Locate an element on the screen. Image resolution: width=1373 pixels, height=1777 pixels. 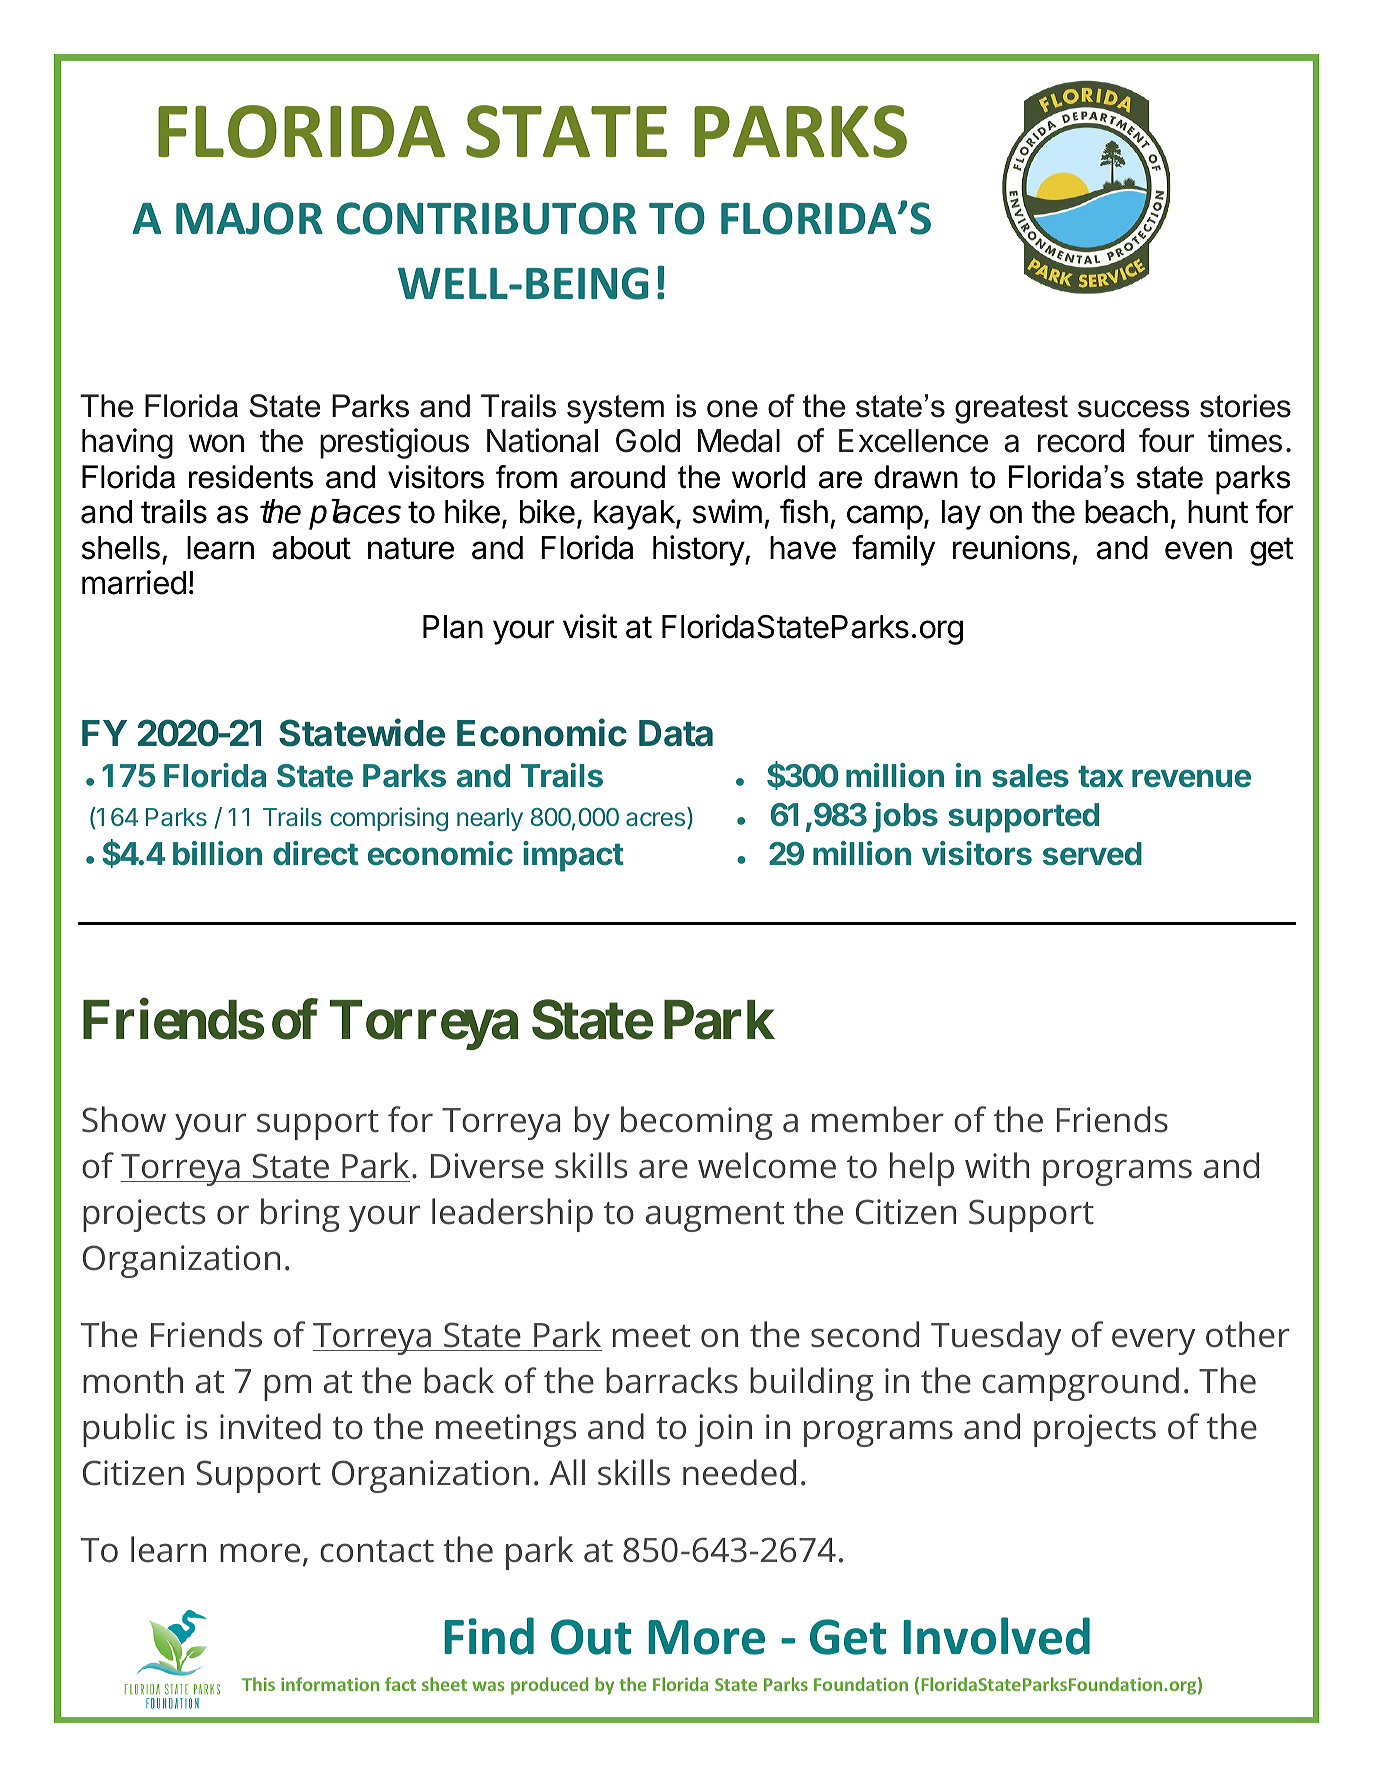
success is located at coordinates (1134, 409).
